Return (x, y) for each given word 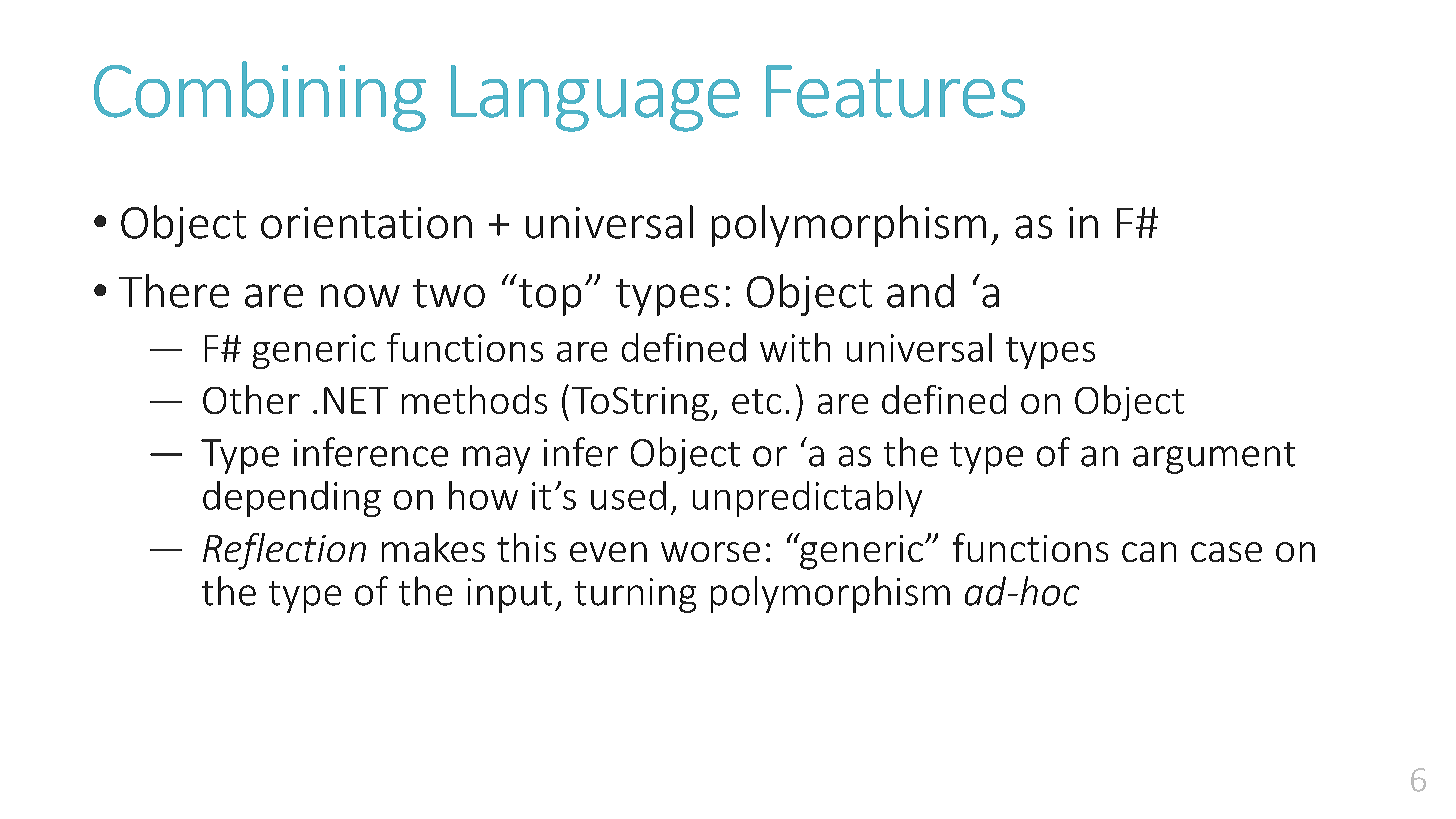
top (550, 297)
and (920, 291)
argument (1214, 458)
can (1149, 552)
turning (635, 595)
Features (895, 91)
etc (756, 401)
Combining (260, 96)
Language (595, 98)
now (360, 296)
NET (356, 400)
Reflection (284, 551)
